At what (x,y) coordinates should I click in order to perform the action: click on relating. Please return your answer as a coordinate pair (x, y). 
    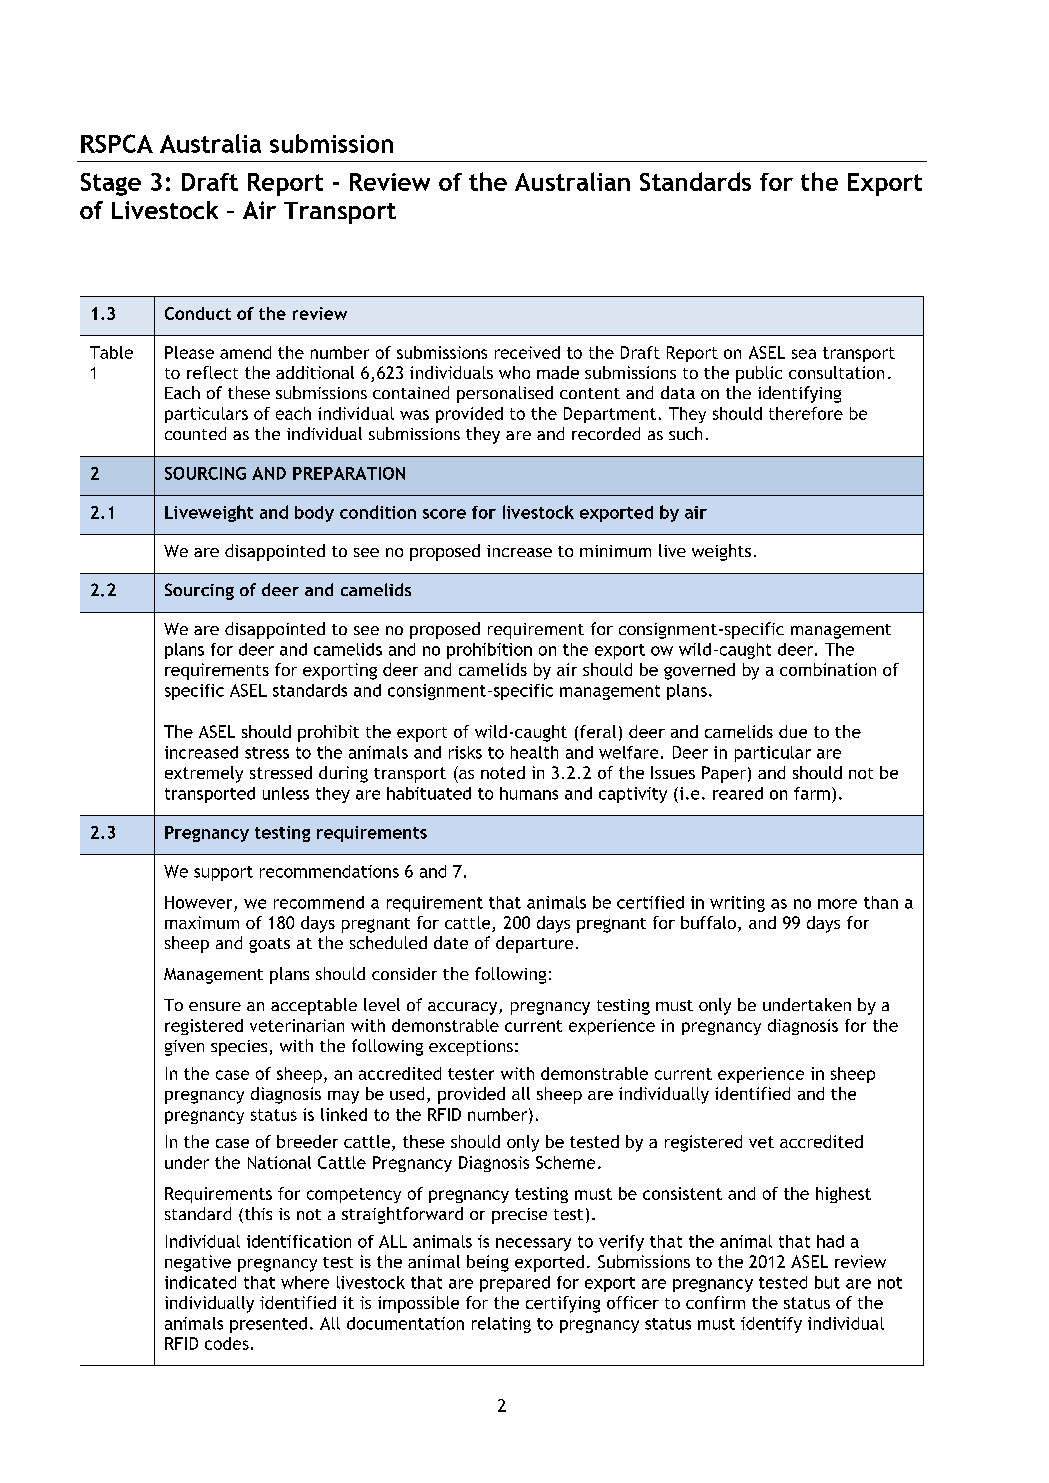
    Looking at the image, I should click on (501, 1325).
